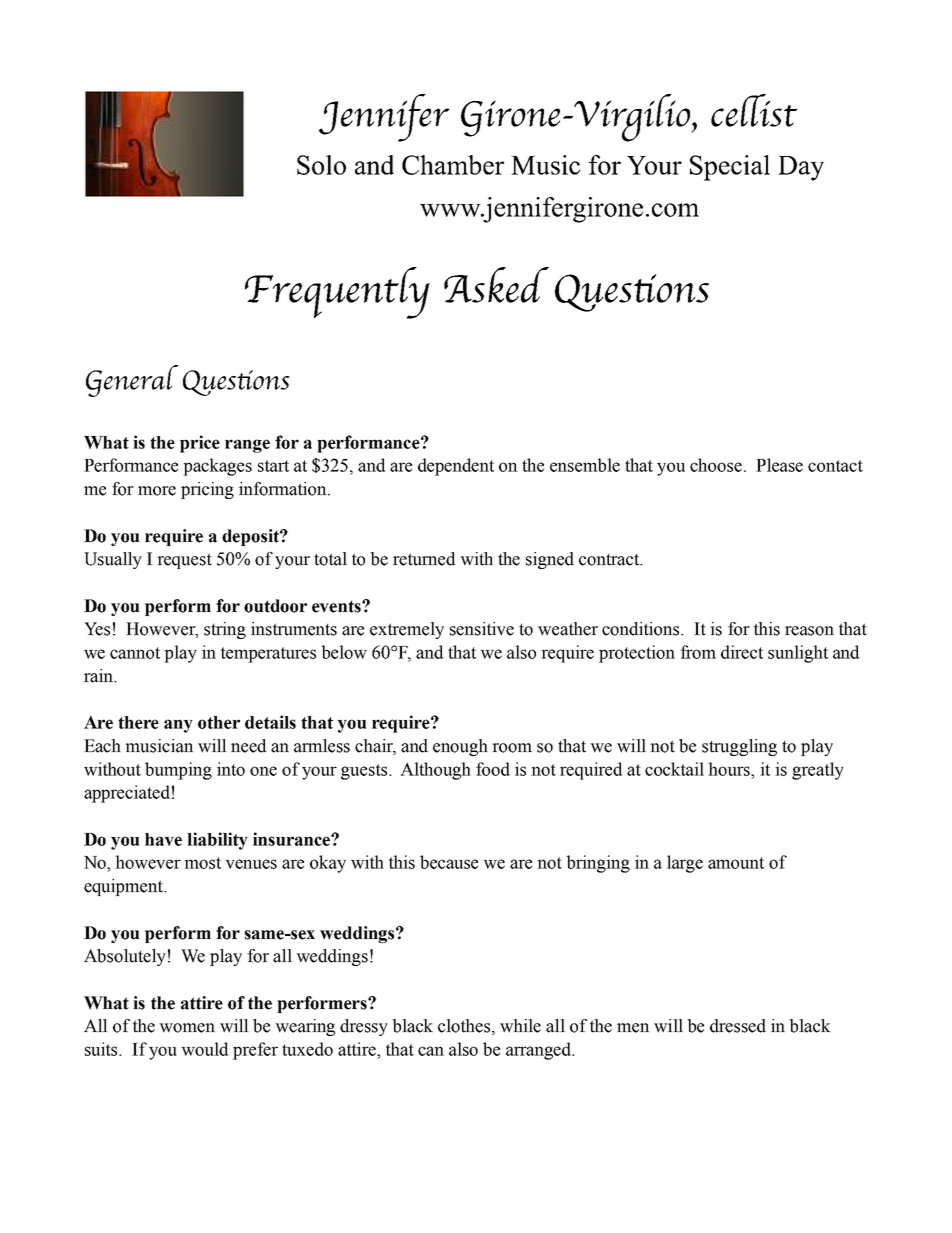 This screenshot has height=1233, width=952. What do you see at coordinates (456, 467) in the screenshot?
I see `dependent` at bounding box center [456, 467].
